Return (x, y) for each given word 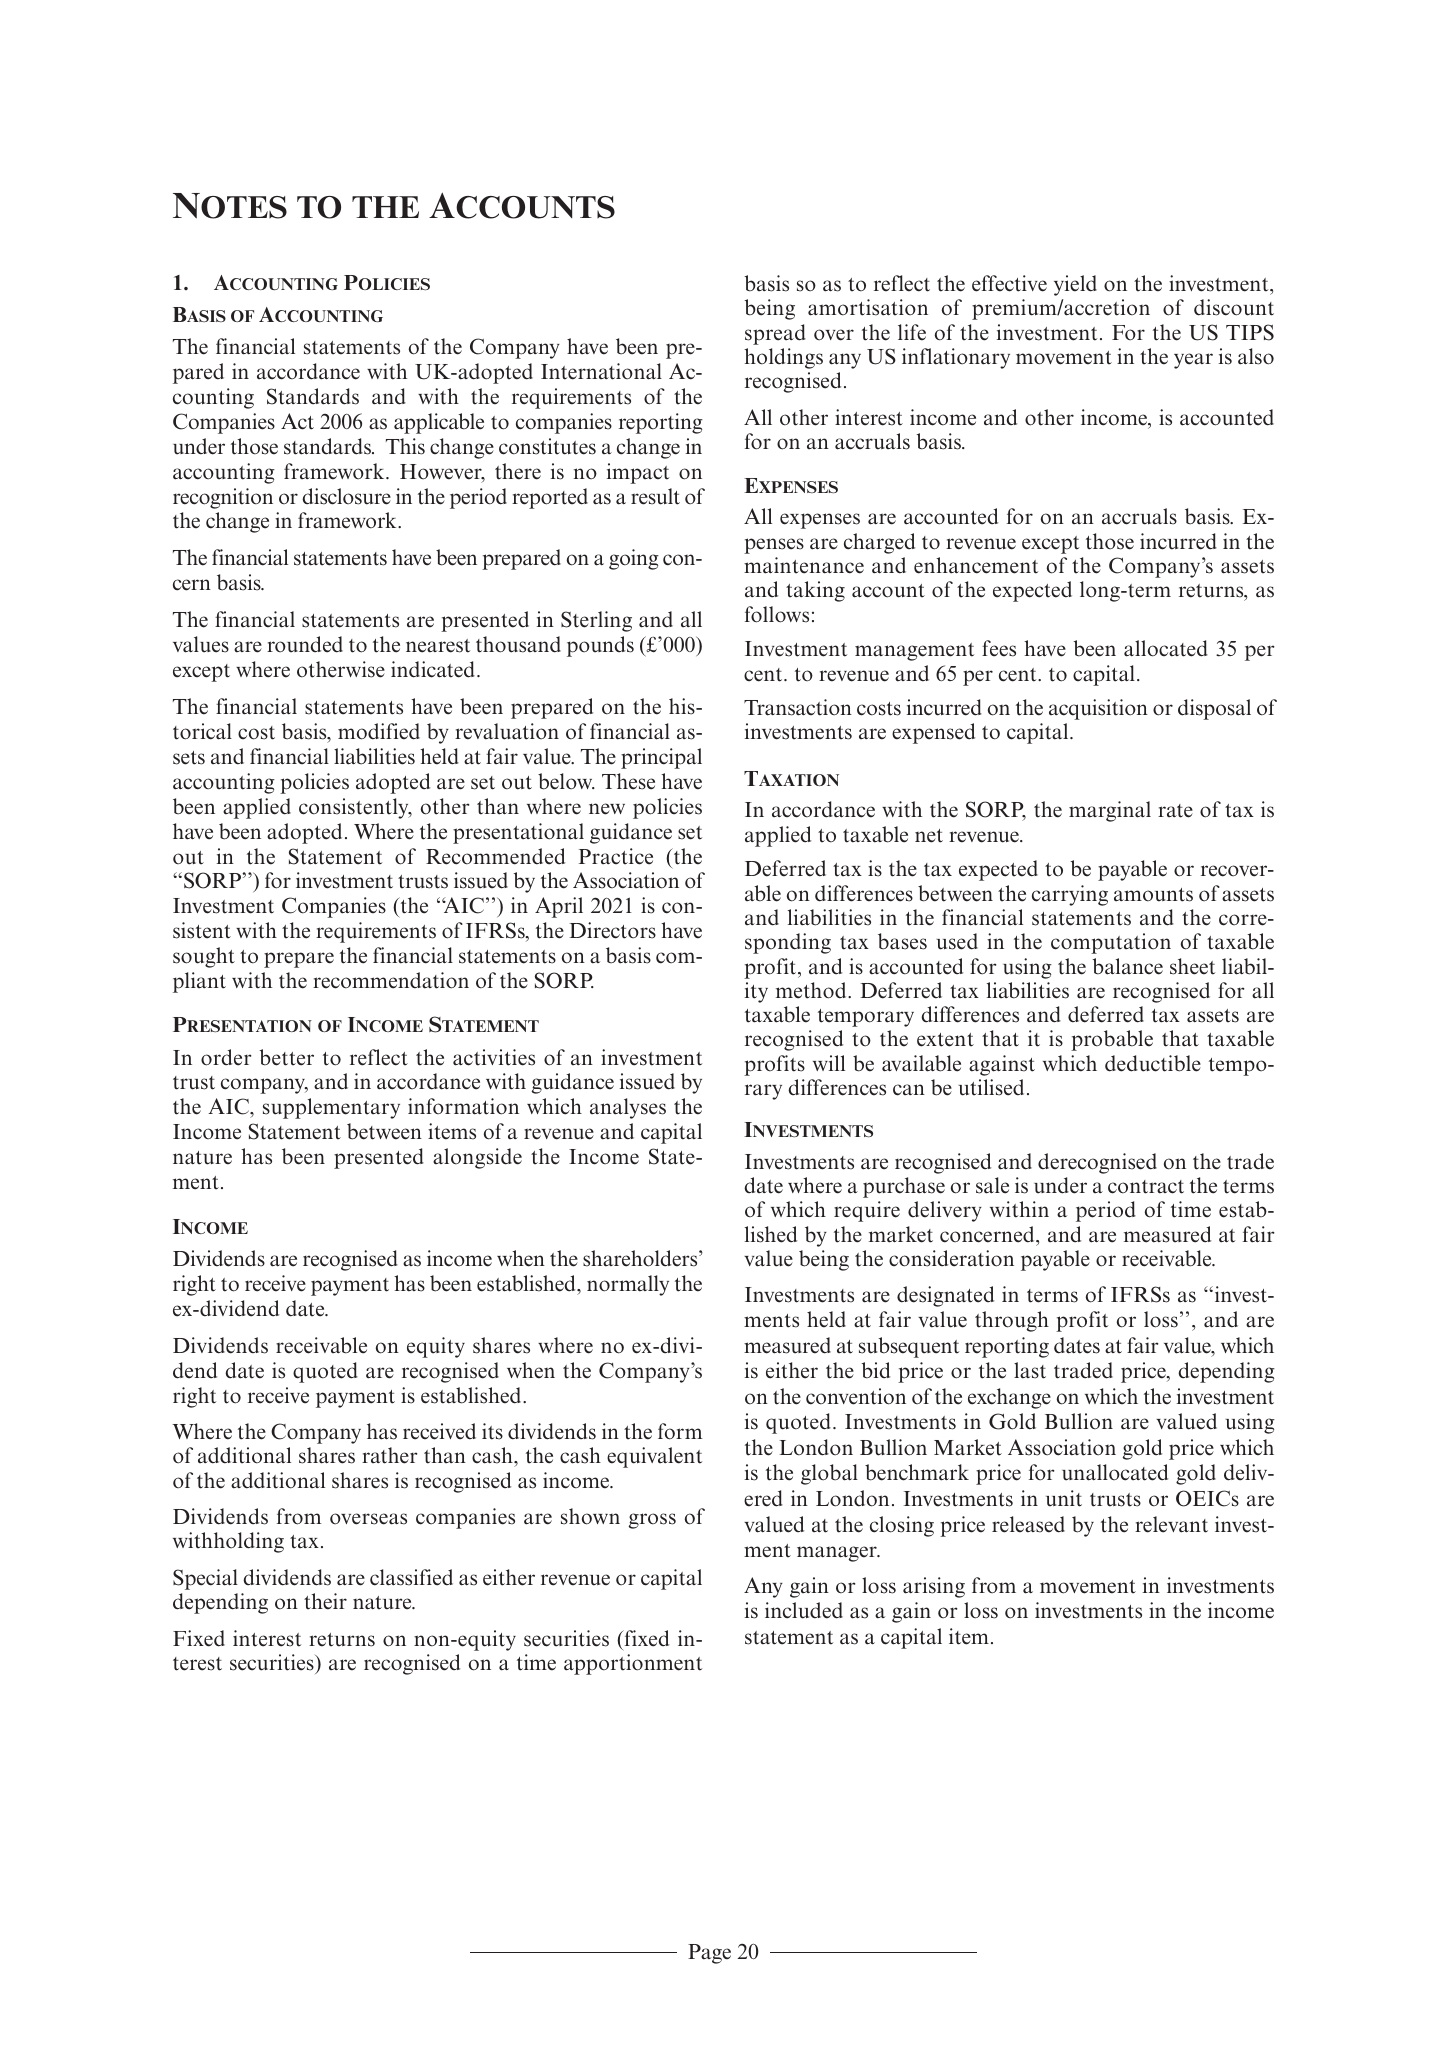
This (405, 446)
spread (775, 334)
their (325, 1601)
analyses (628, 1108)
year (1193, 361)
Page (709, 1954)
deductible (1153, 1063)
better (287, 1057)
